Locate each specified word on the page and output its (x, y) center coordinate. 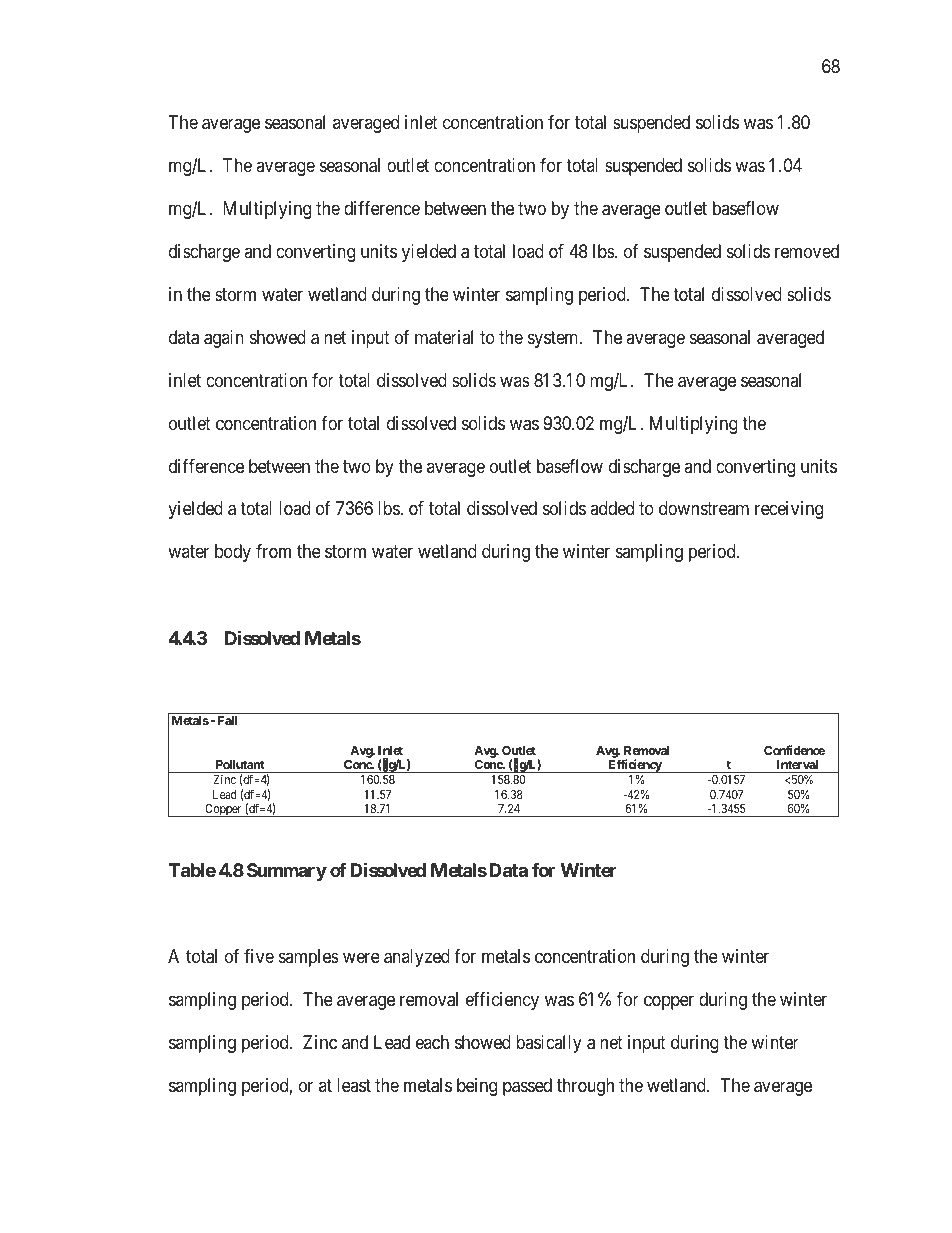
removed (807, 251)
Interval (797, 766)
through (585, 1087)
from (273, 551)
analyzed (417, 958)
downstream (704, 508)
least (354, 1085)
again (224, 339)
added (612, 508)
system (554, 339)
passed (527, 1087)
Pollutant (240, 766)
